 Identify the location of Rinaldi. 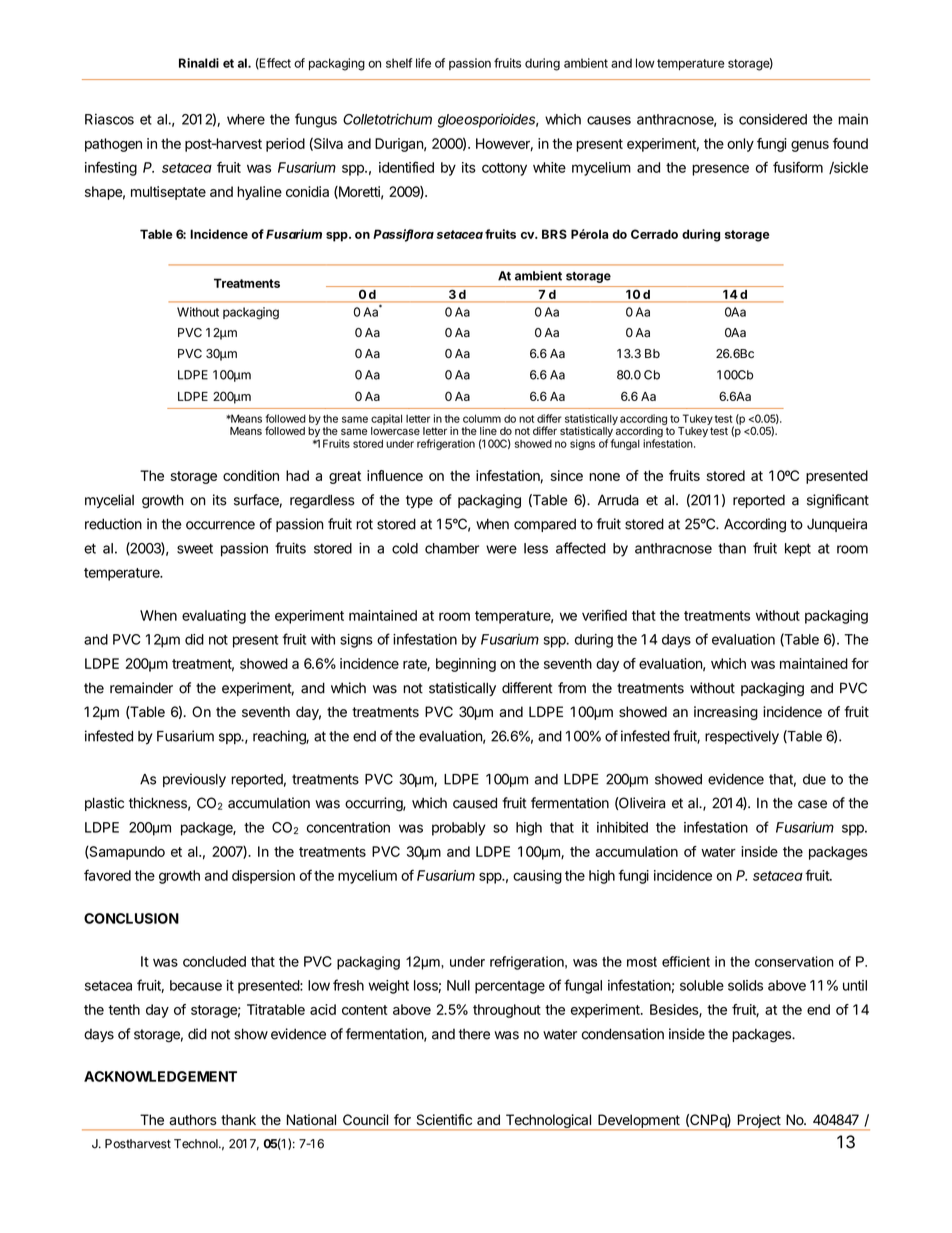
(199, 63).
